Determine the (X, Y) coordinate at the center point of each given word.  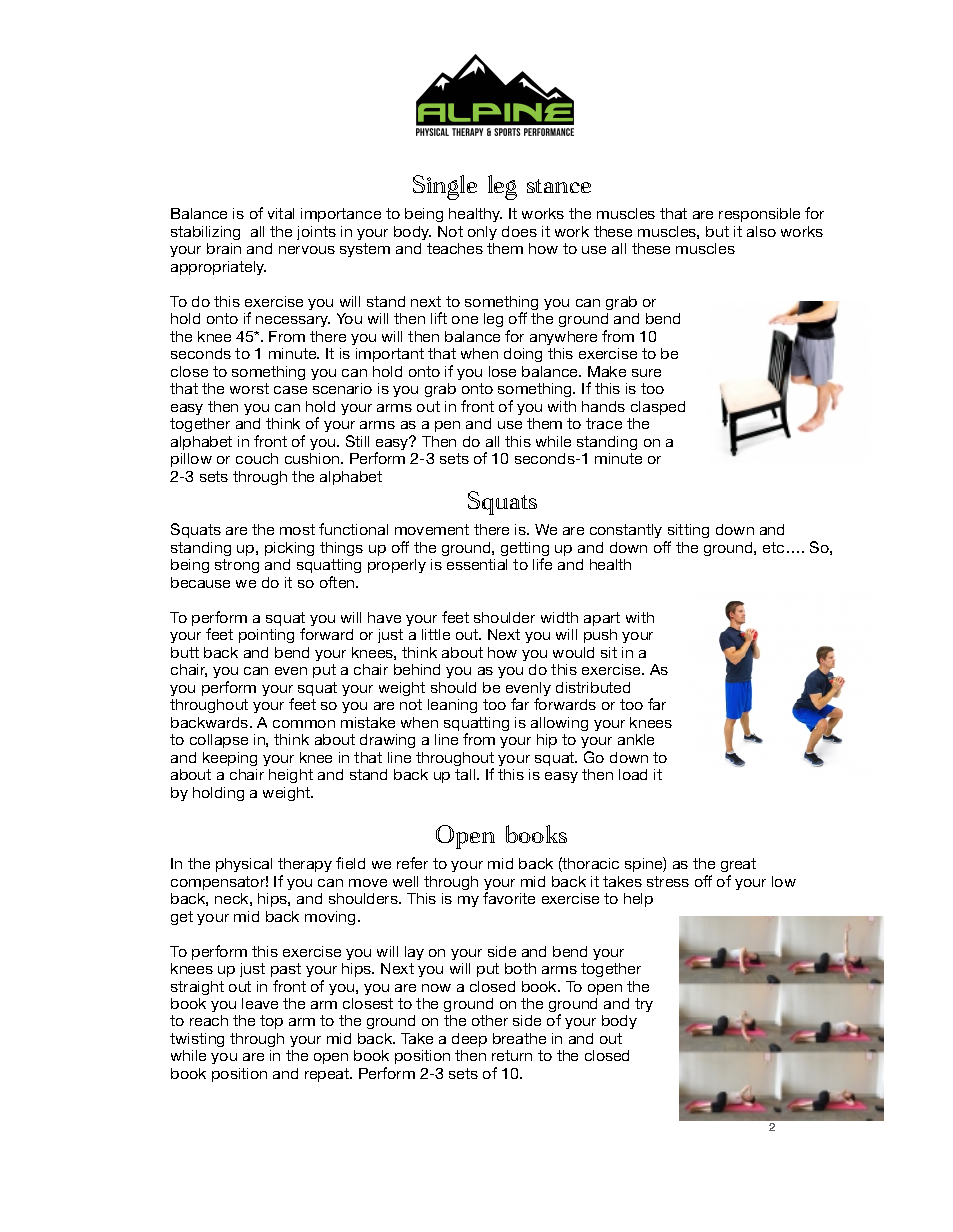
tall (466, 774)
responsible (759, 215)
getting (525, 550)
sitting (687, 533)
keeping (230, 759)
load (633, 774)
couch (257, 458)
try (644, 1005)
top (271, 1022)
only (482, 233)
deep (469, 1040)
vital (281, 213)
